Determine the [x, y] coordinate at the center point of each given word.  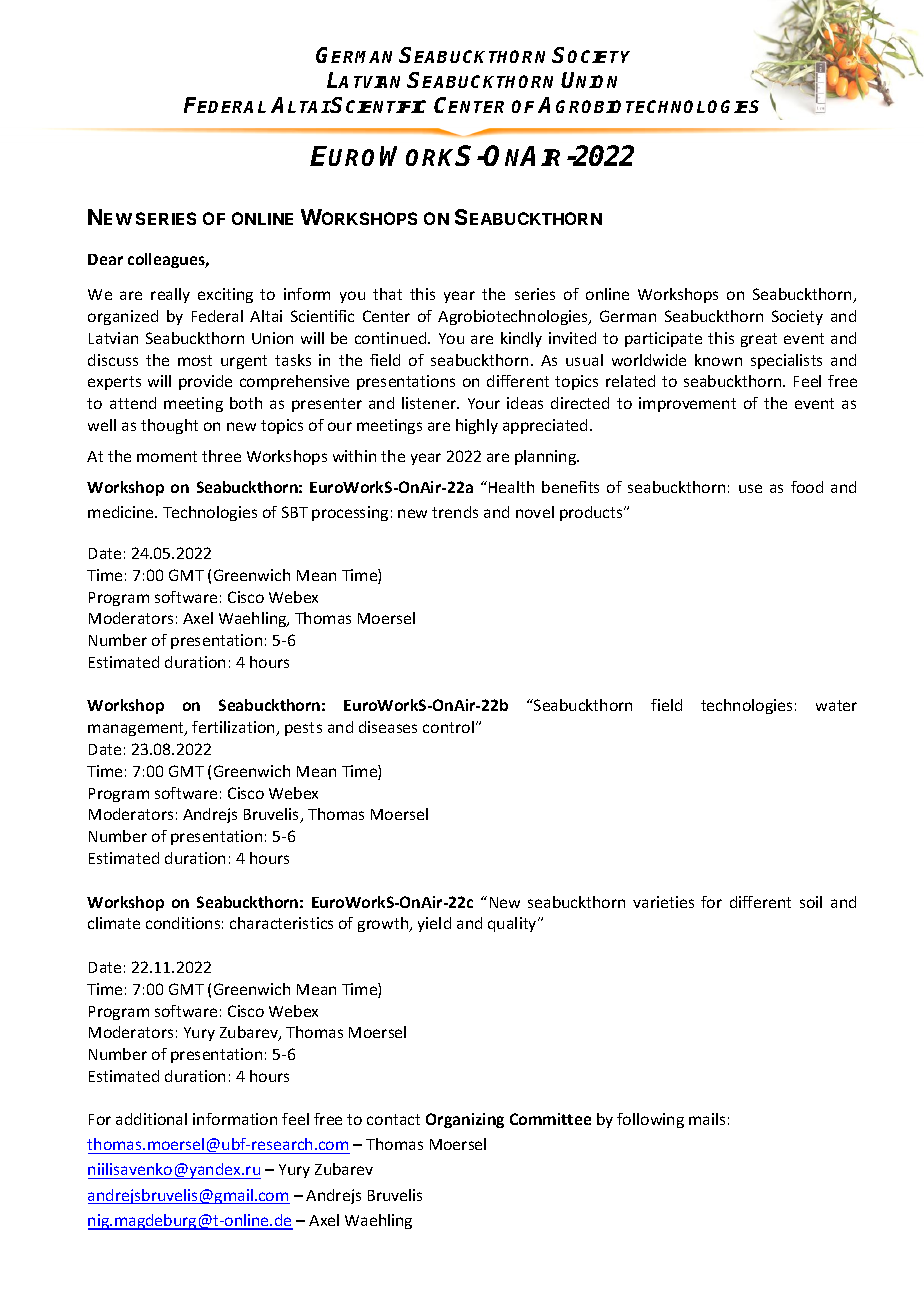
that [387, 294]
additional [151, 1119]
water [836, 705]
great [759, 340]
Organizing [465, 1120]
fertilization [234, 728]
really [170, 295]
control [448, 727]
